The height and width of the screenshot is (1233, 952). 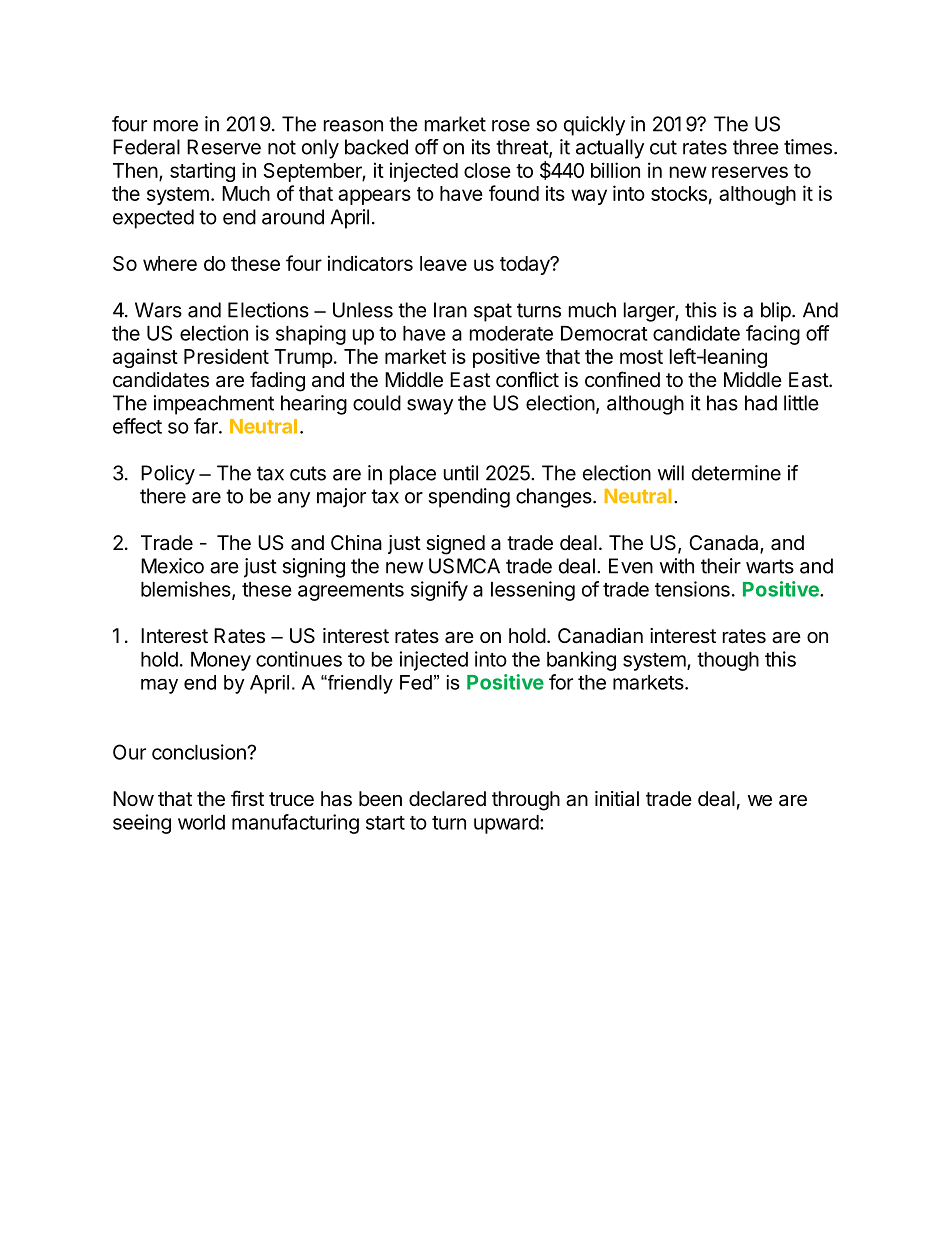 What do you see at coordinates (214, 405) in the screenshot?
I see `impeachment` at bounding box center [214, 405].
